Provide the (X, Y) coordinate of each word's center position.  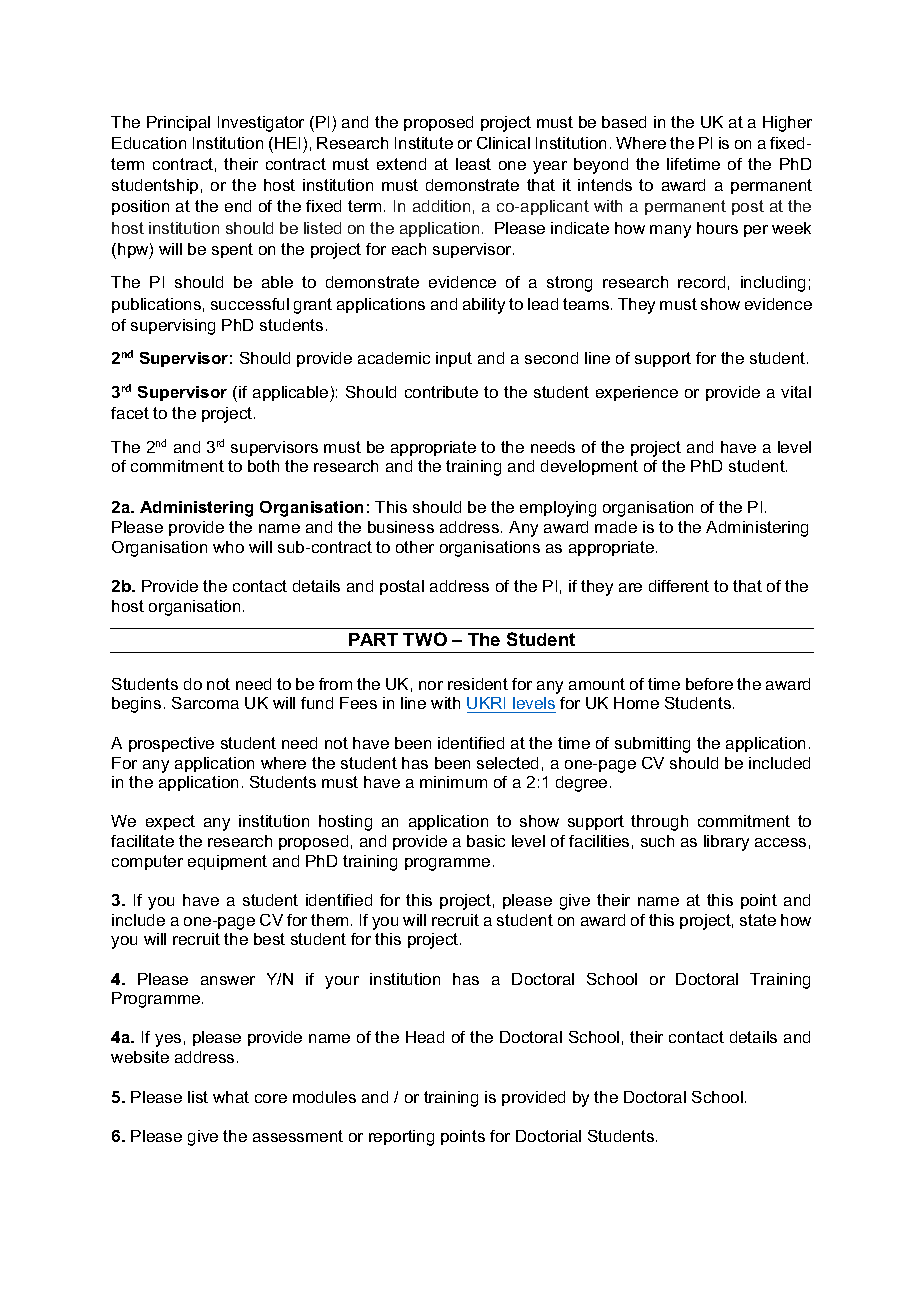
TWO (425, 639)
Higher (787, 124)
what (231, 1097)
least (473, 164)
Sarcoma (205, 703)
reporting (401, 1138)
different (679, 586)
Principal (178, 123)
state (758, 920)
